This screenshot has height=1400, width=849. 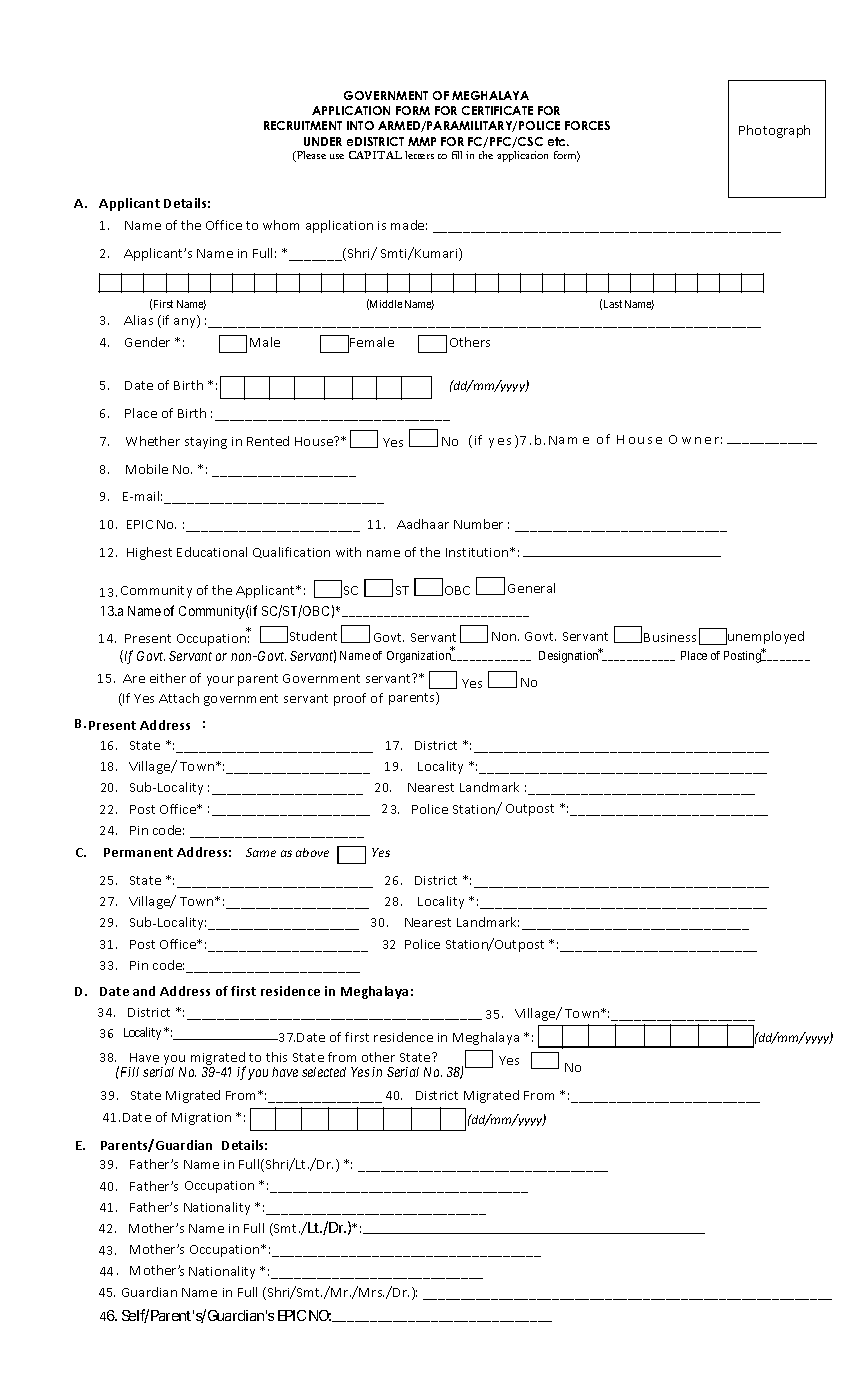 What do you see at coordinates (201, 1119) in the screenshot?
I see `Migration` at bounding box center [201, 1119].
